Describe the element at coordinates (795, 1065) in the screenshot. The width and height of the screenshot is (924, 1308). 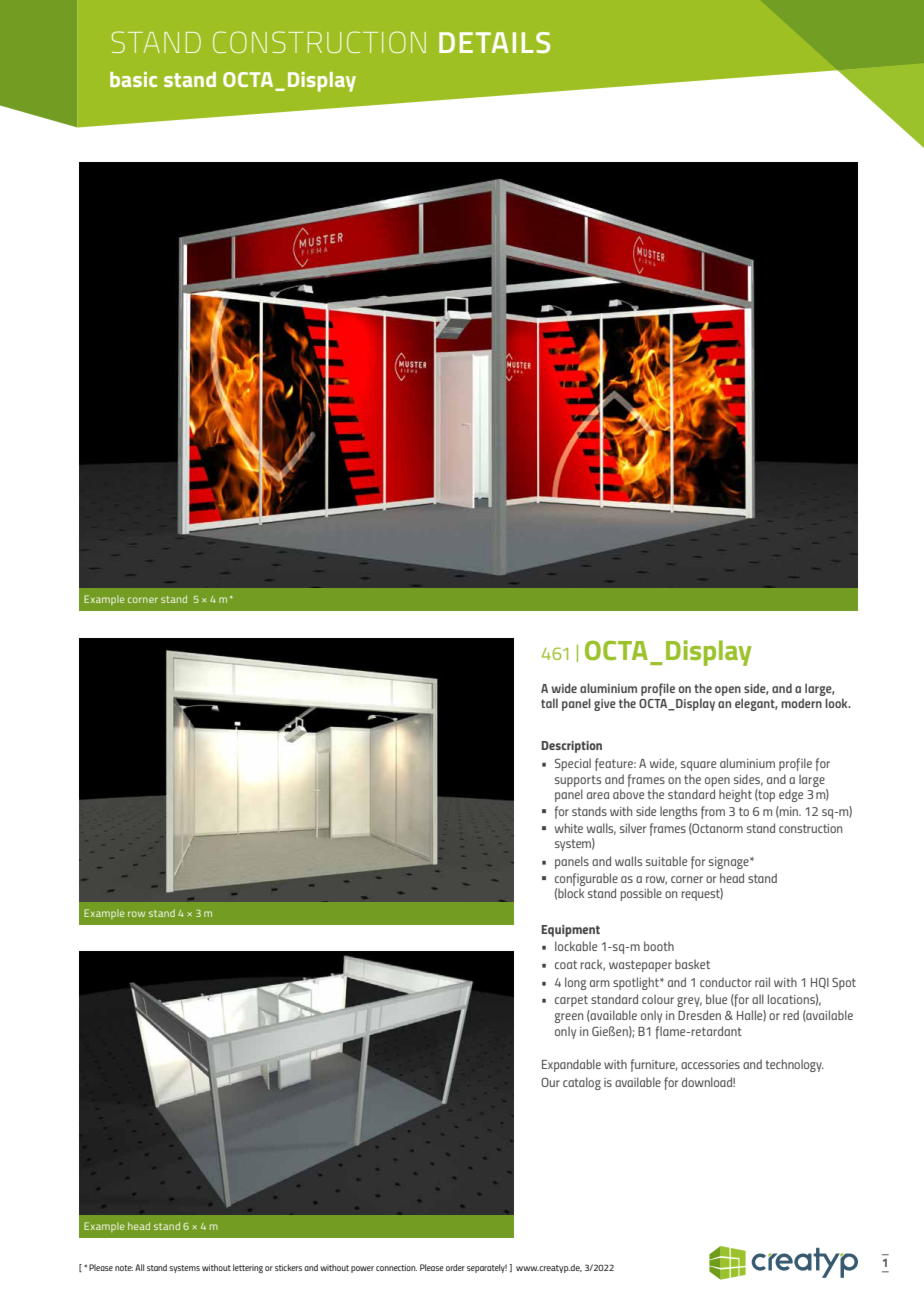
I see `technology` at that location.
